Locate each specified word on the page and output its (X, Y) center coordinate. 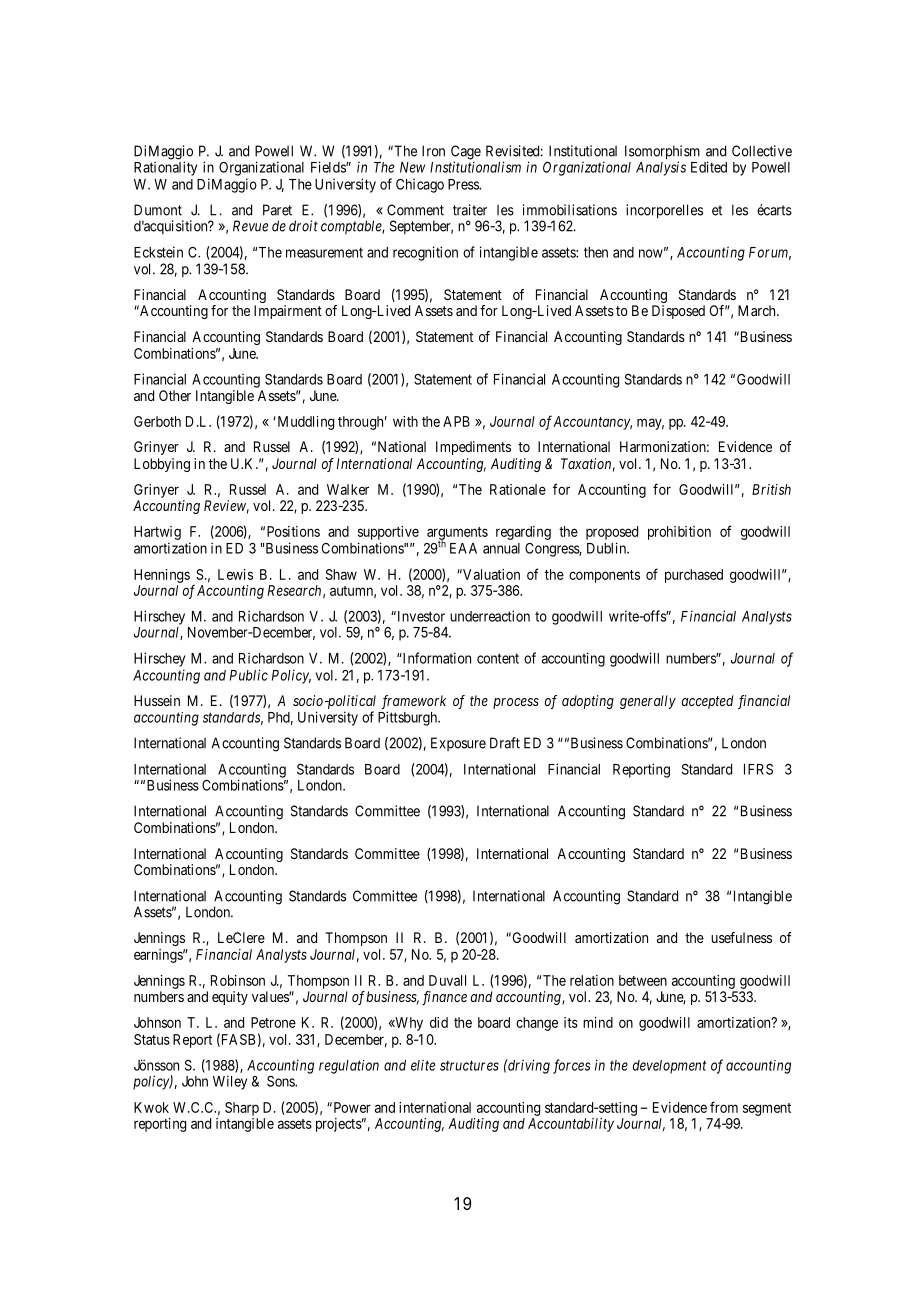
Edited (709, 167)
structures (469, 1065)
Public (249, 675)
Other (175, 395)
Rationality (165, 168)
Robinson (238, 980)
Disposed (678, 312)
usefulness (741, 937)
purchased (694, 576)
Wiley (230, 1082)
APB (456, 421)
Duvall (447, 980)
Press (464, 184)
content (498, 658)
